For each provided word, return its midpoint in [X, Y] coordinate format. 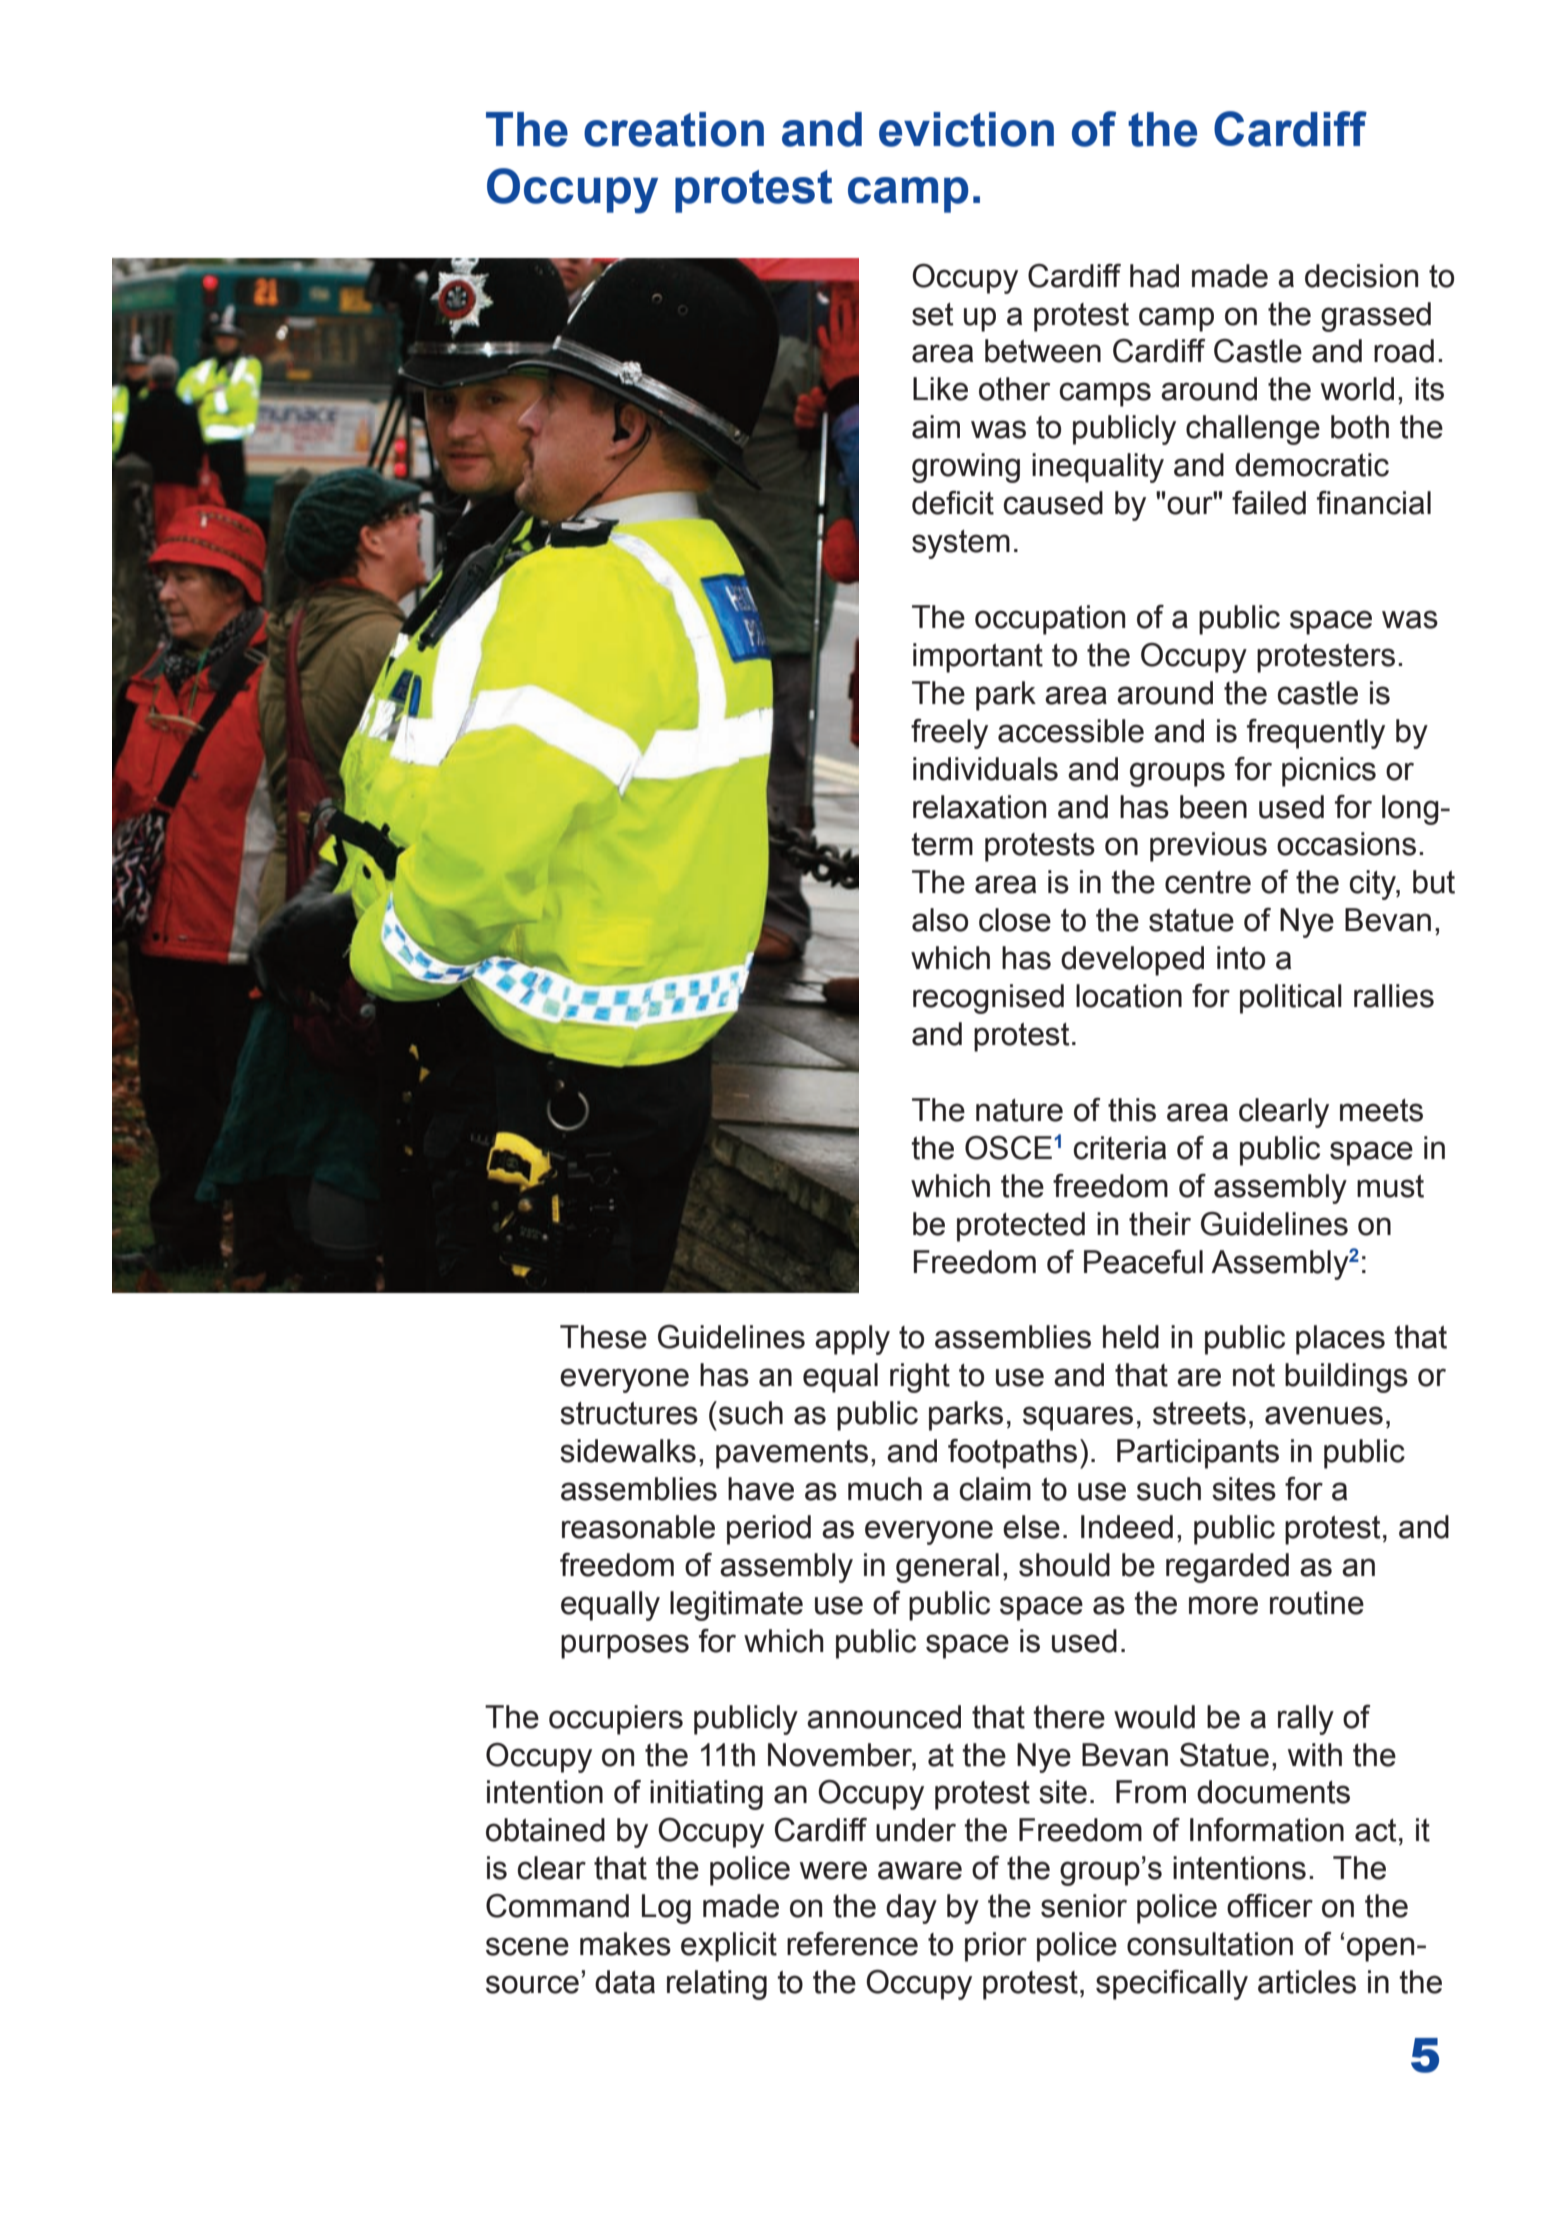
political [1291, 999]
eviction [966, 129]
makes [625, 1944]
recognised [988, 999]
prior [996, 1947]
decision [1361, 276]
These [603, 1337]
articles [1307, 1982]
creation [674, 129]
